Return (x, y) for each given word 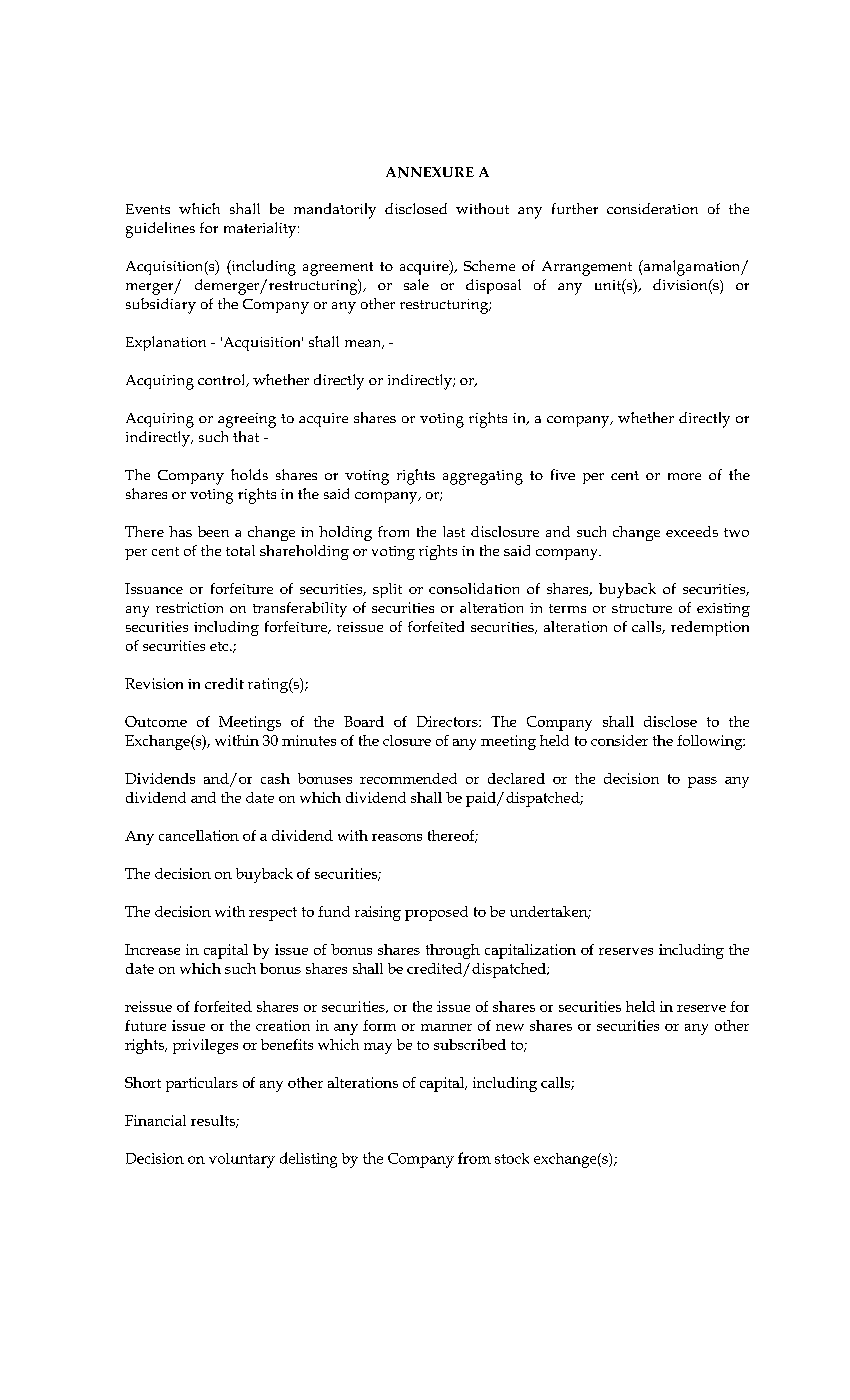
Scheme (489, 265)
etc (220, 646)
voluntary (242, 1160)
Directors (448, 721)
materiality (261, 230)
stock (512, 1158)
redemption (710, 628)
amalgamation (692, 268)
